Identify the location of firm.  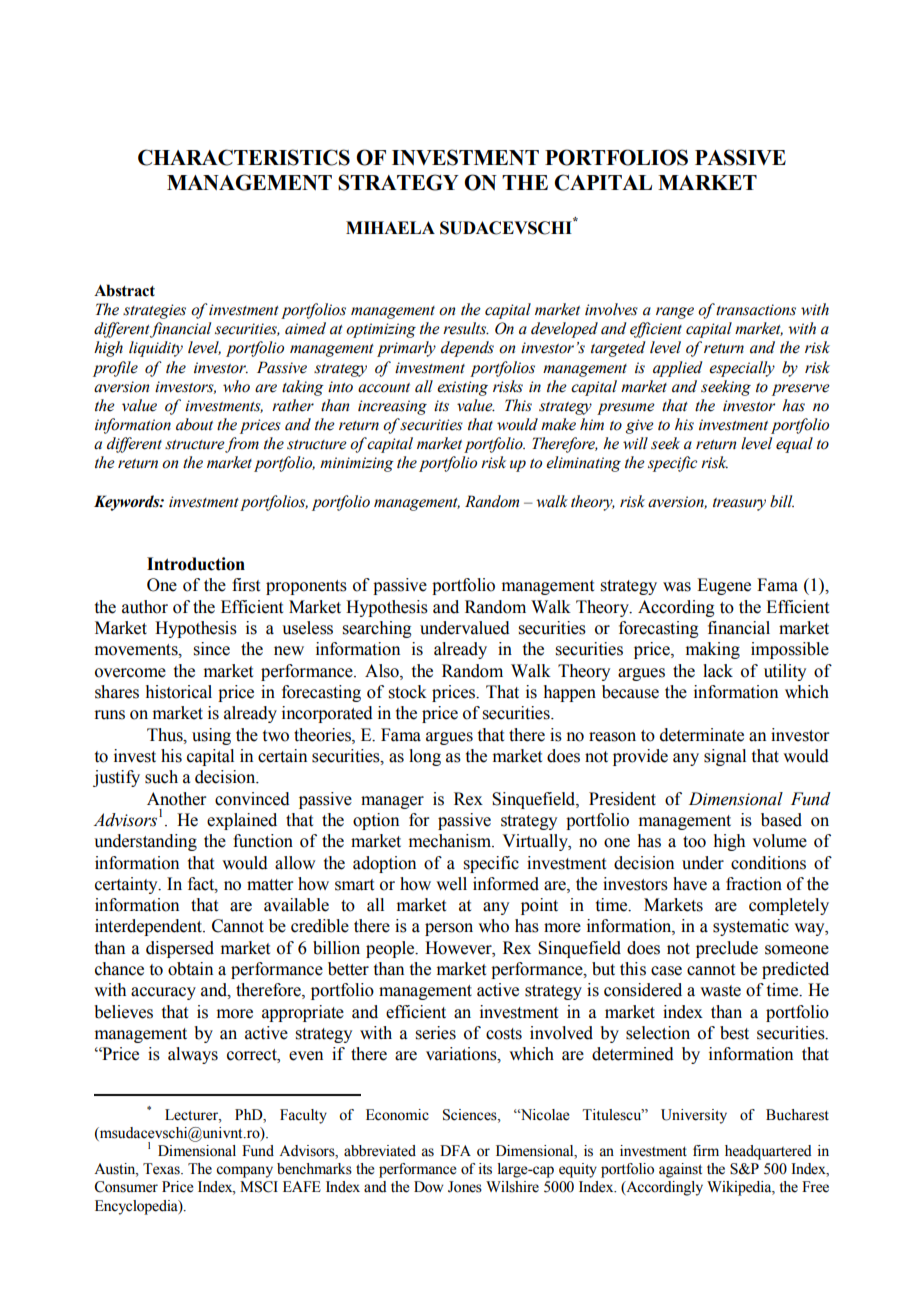
(706, 1150).
